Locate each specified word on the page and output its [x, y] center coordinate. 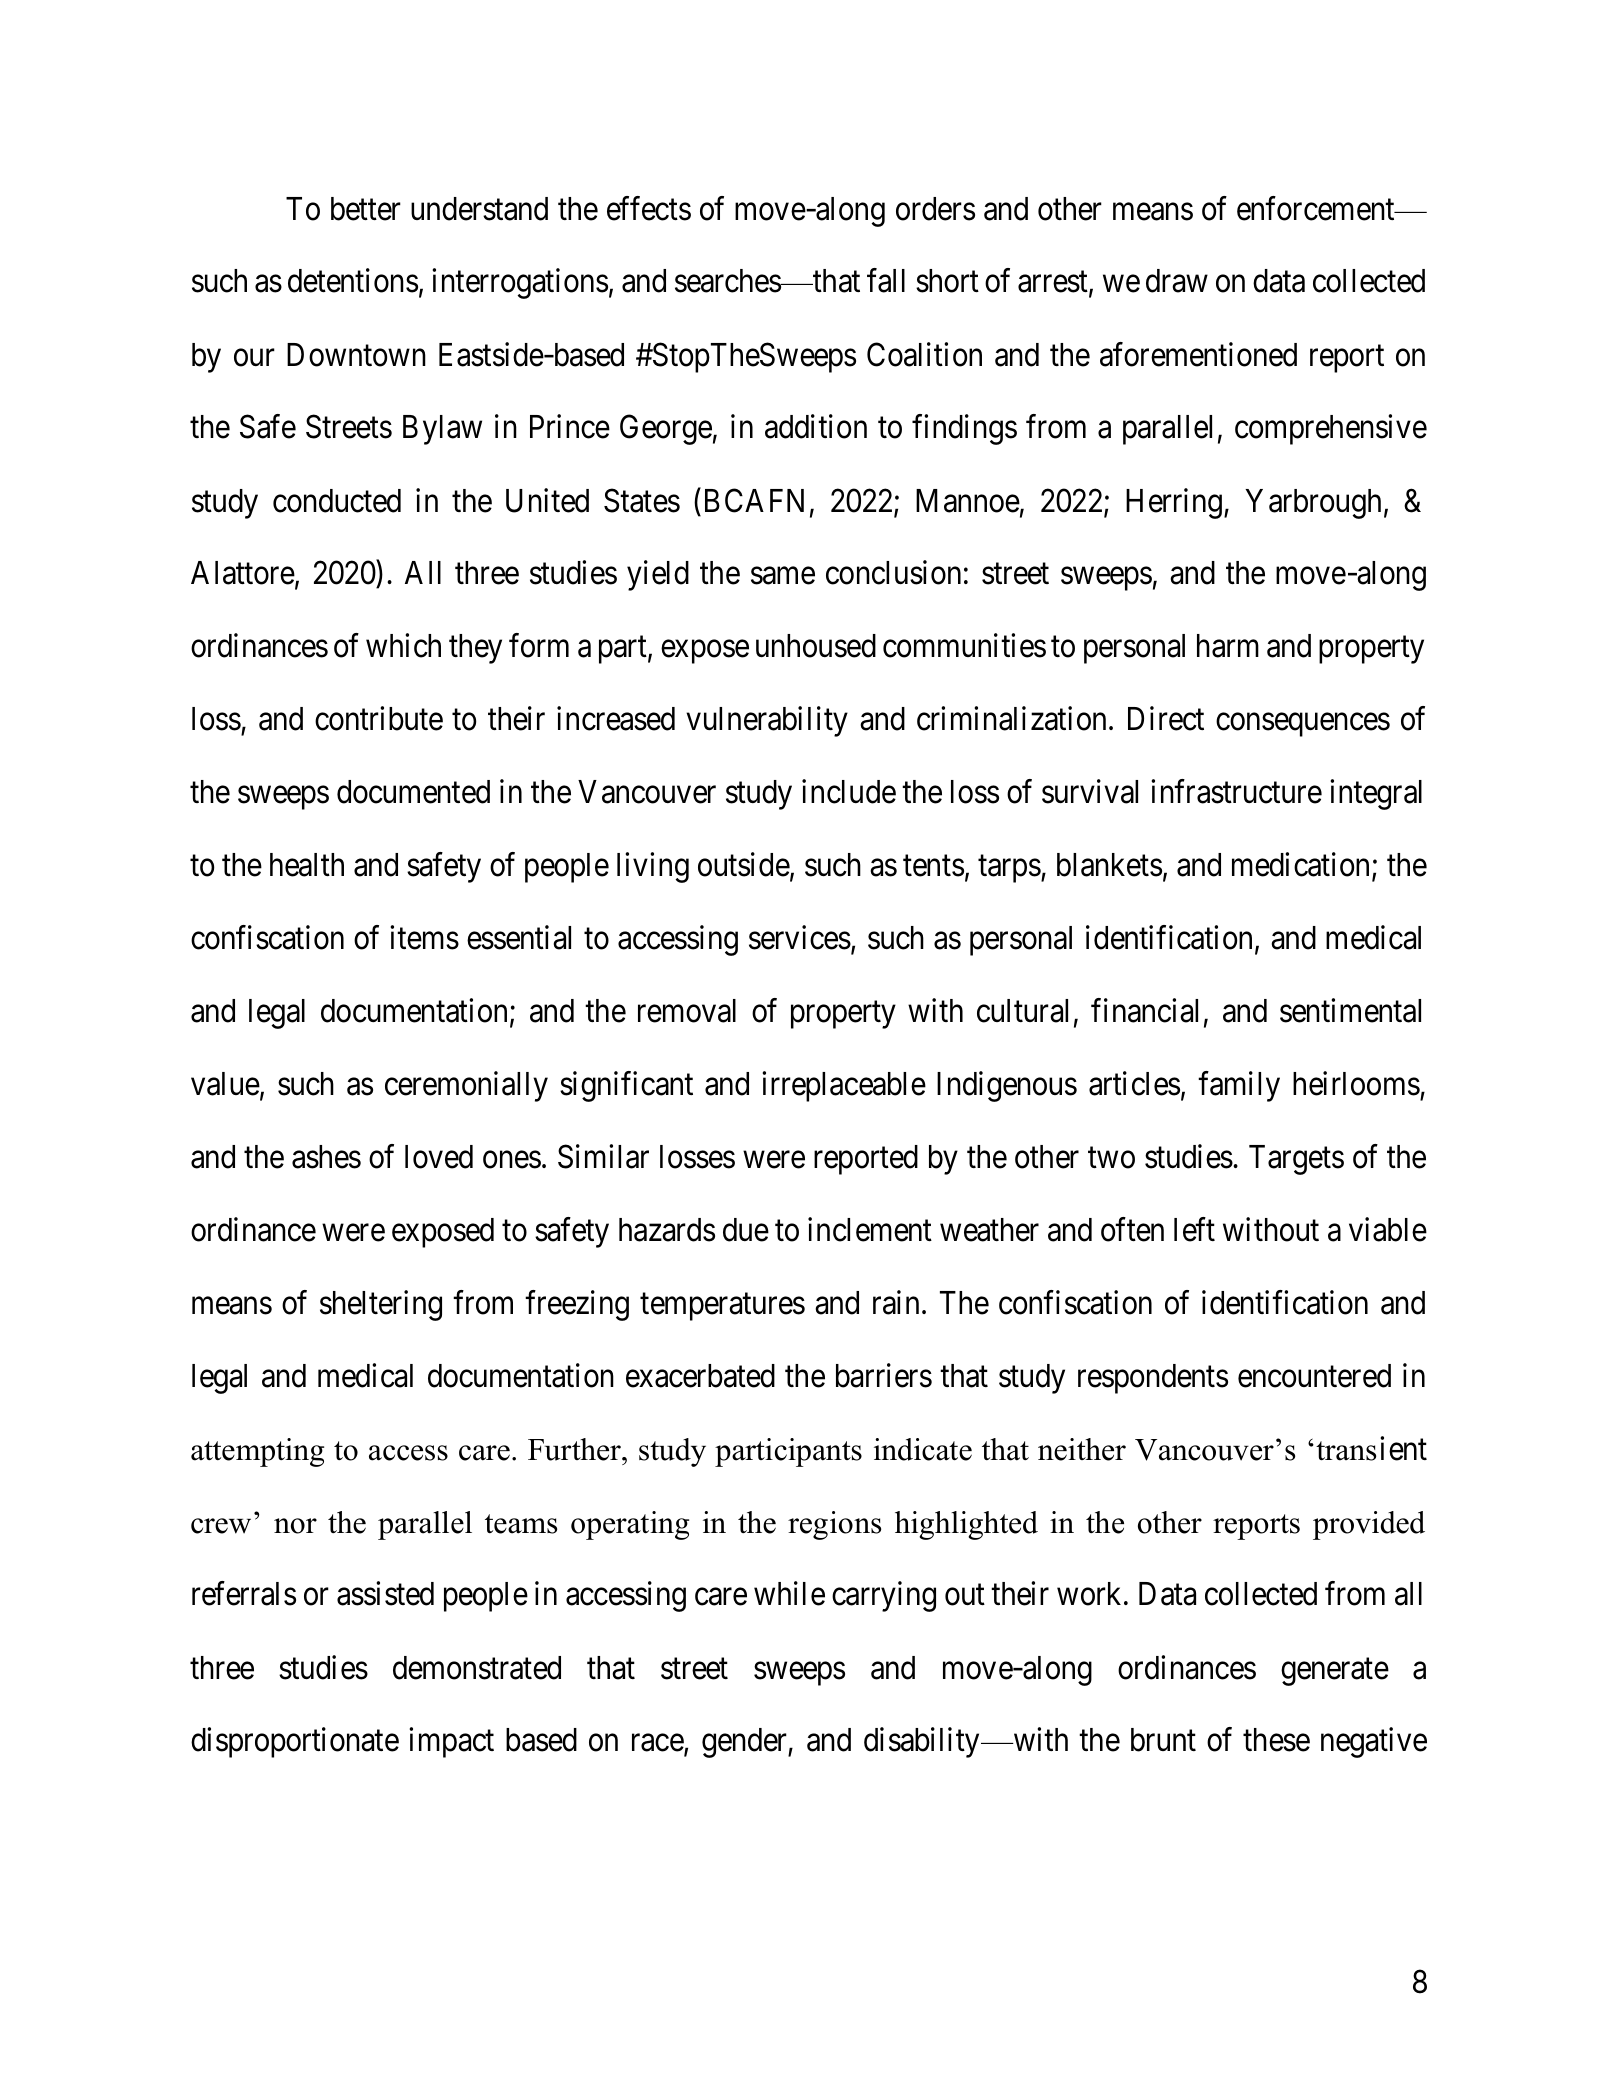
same [783, 576]
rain [896, 1302]
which [403, 645]
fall [886, 281]
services [800, 938]
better [366, 209]
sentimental [1350, 1010]
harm [1228, 646]
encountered [1314, 1376]
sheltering [381, 1305]
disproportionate [295, 1743]
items [425, 938]
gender [745, 1743]
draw [1177, 281]
